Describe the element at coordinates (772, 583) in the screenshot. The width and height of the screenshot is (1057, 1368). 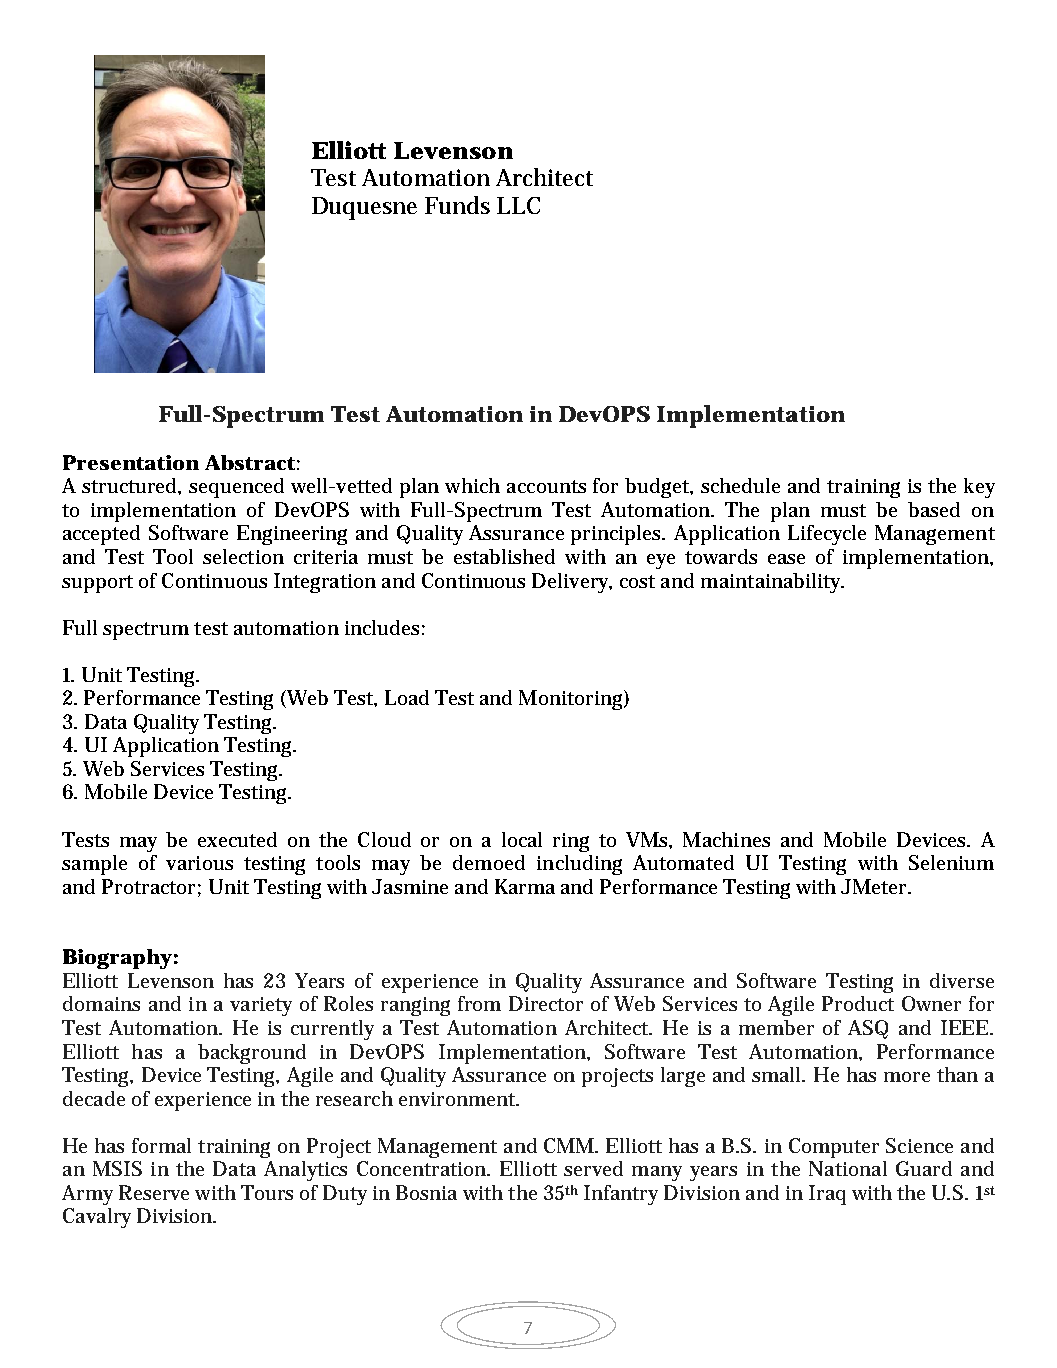
I see `maintainability` at that location.
